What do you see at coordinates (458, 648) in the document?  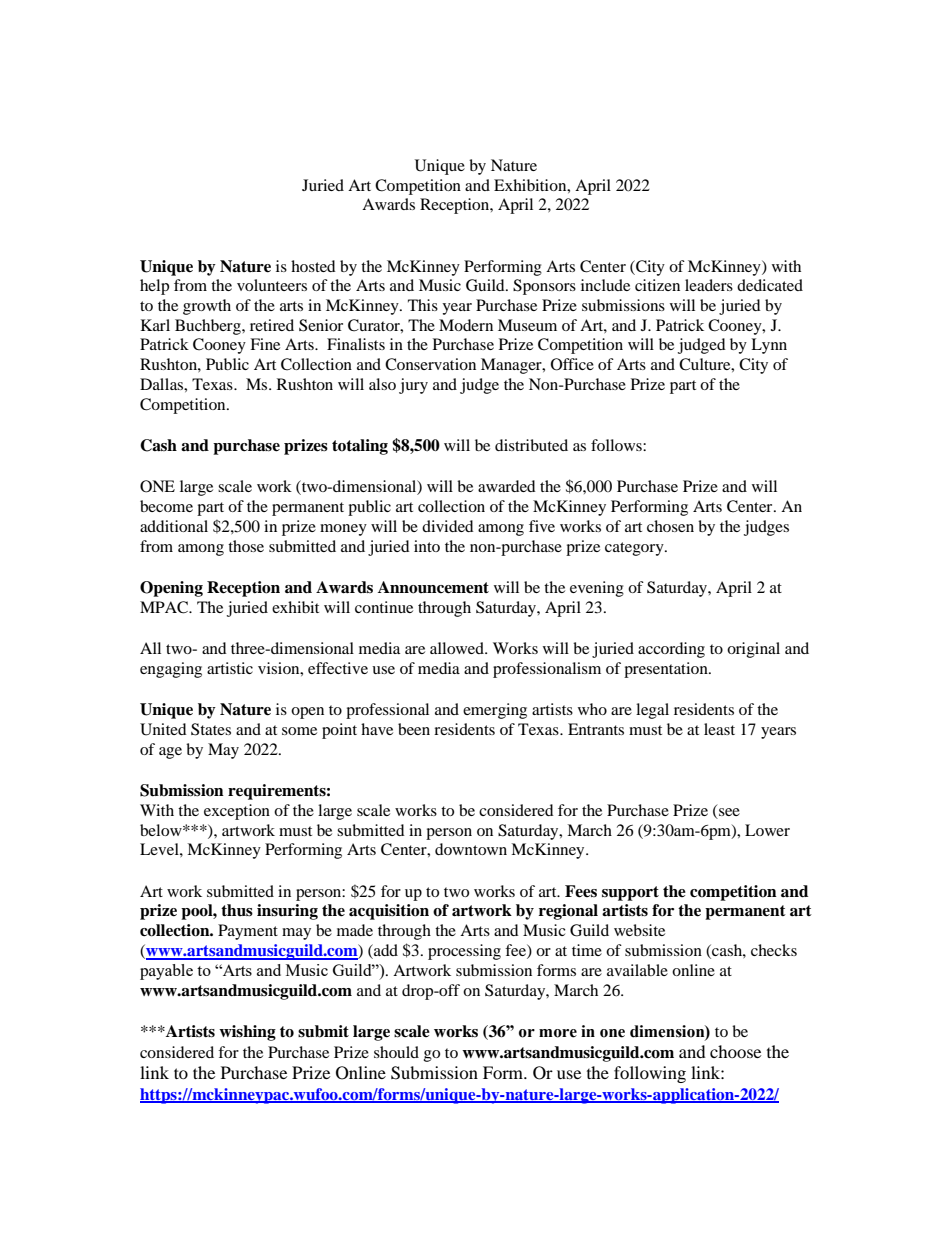 I see `allowed` at bounding box center [458, 648].
